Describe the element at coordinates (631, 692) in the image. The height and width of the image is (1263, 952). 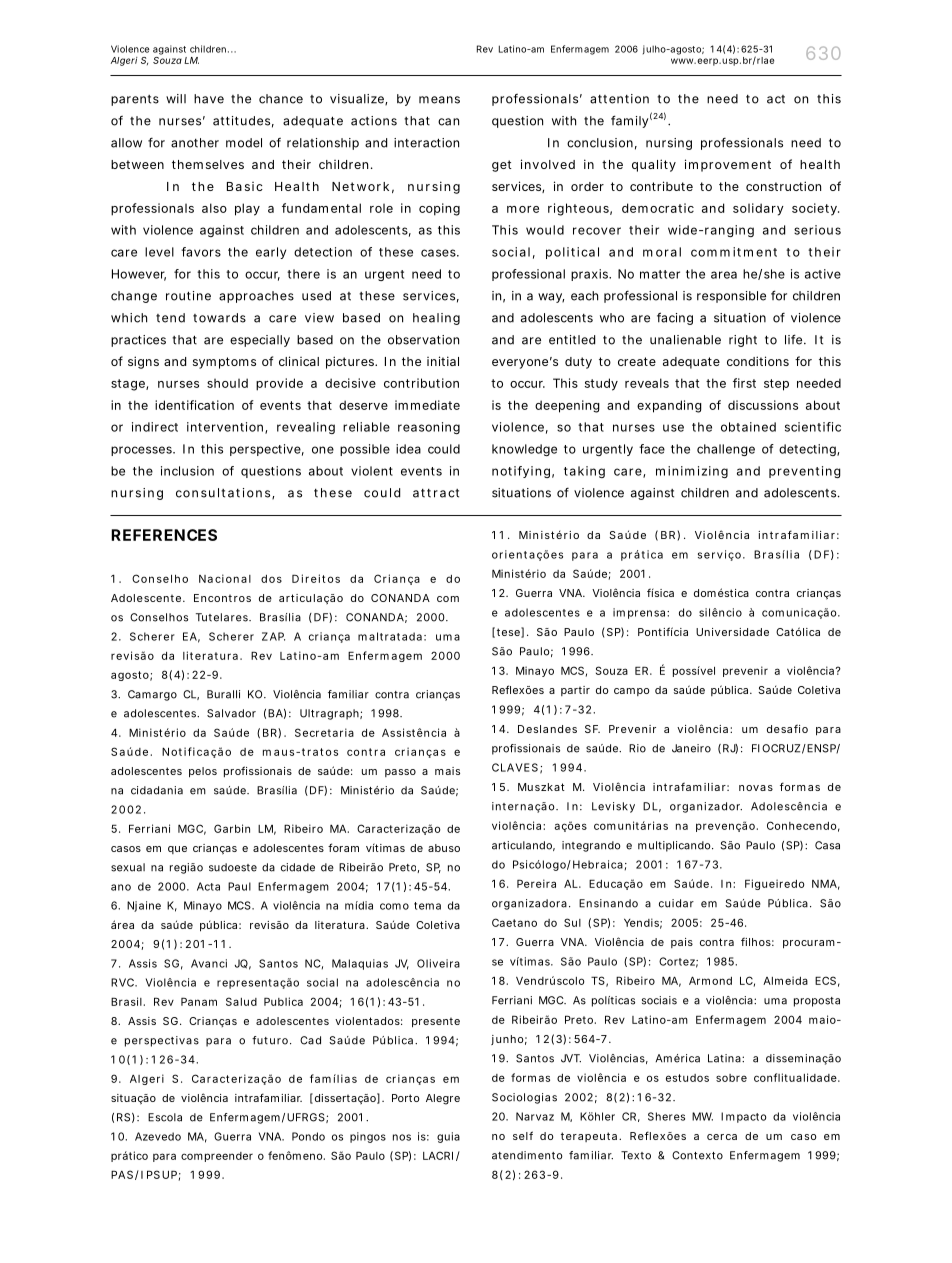
I see `campo` at that location.
